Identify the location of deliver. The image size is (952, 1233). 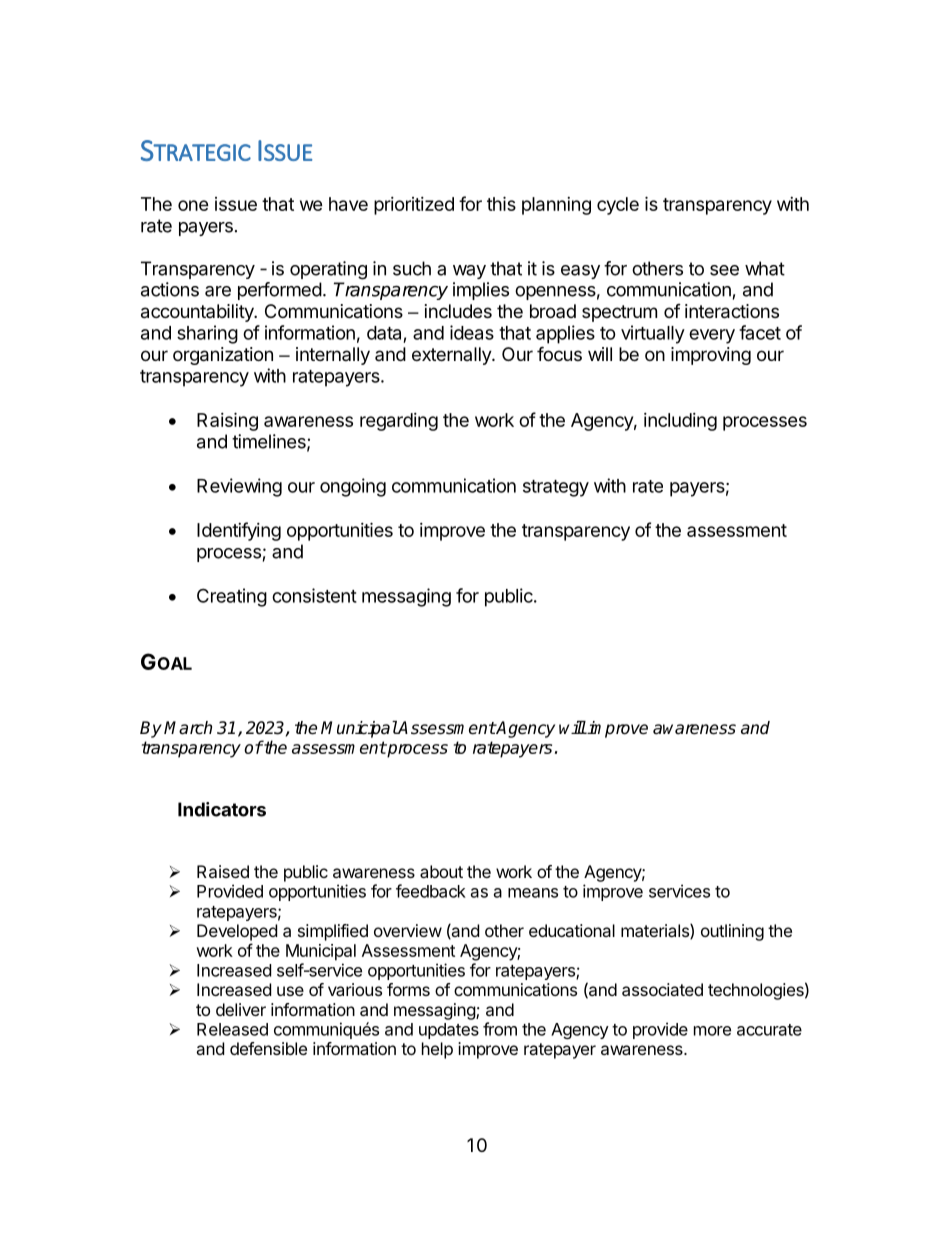
(241, 1009).
